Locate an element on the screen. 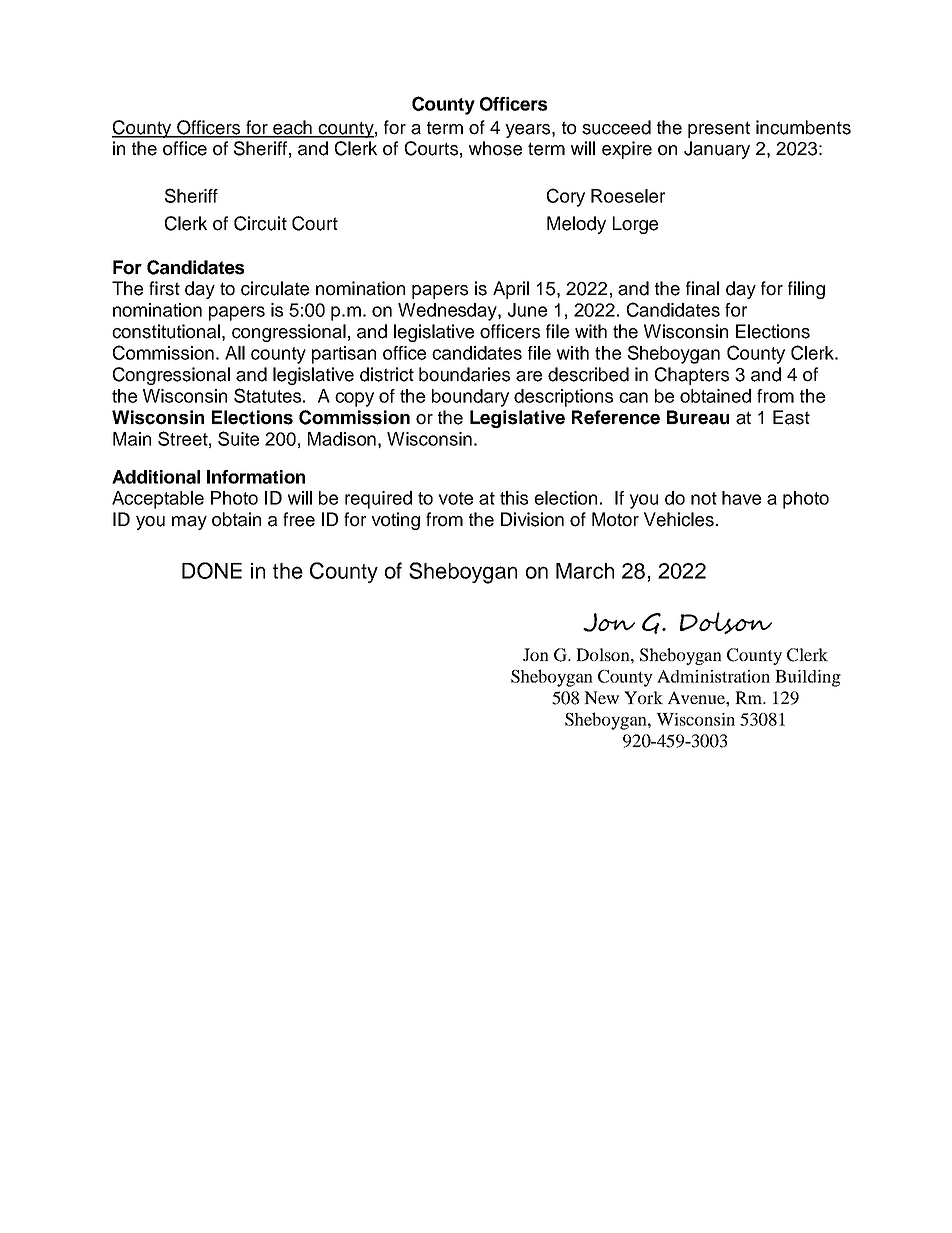 This screenshot has width=952, height=1233. each is located at coordinates (293, 128).
